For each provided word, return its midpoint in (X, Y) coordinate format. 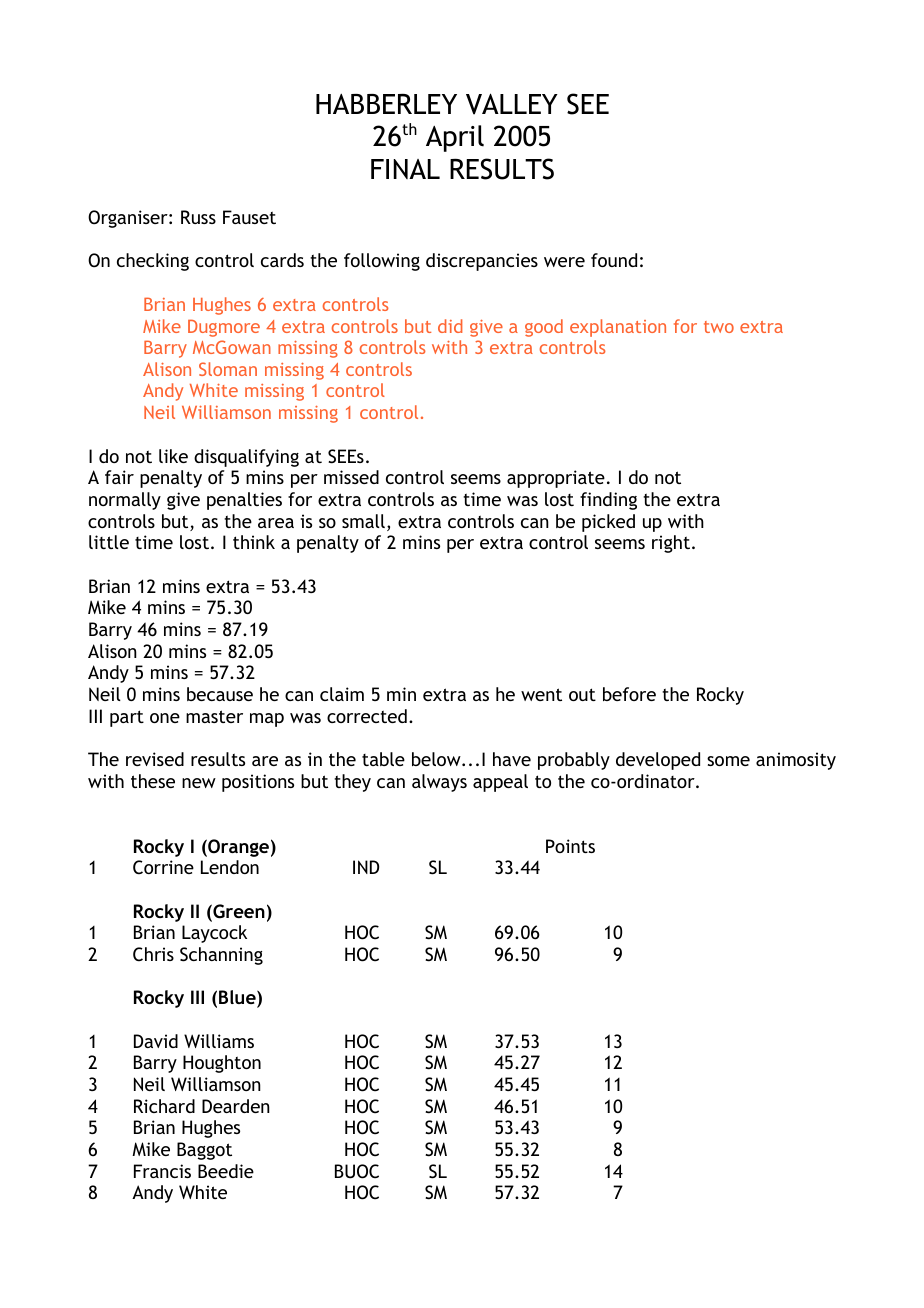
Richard (164, 1106)
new (199, 783)
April (455, 138)
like (173, 456)
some (728, 761)
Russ (198, 217)
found (614, 260)
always (439, 783)
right (672, 544)
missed (351, 477)
